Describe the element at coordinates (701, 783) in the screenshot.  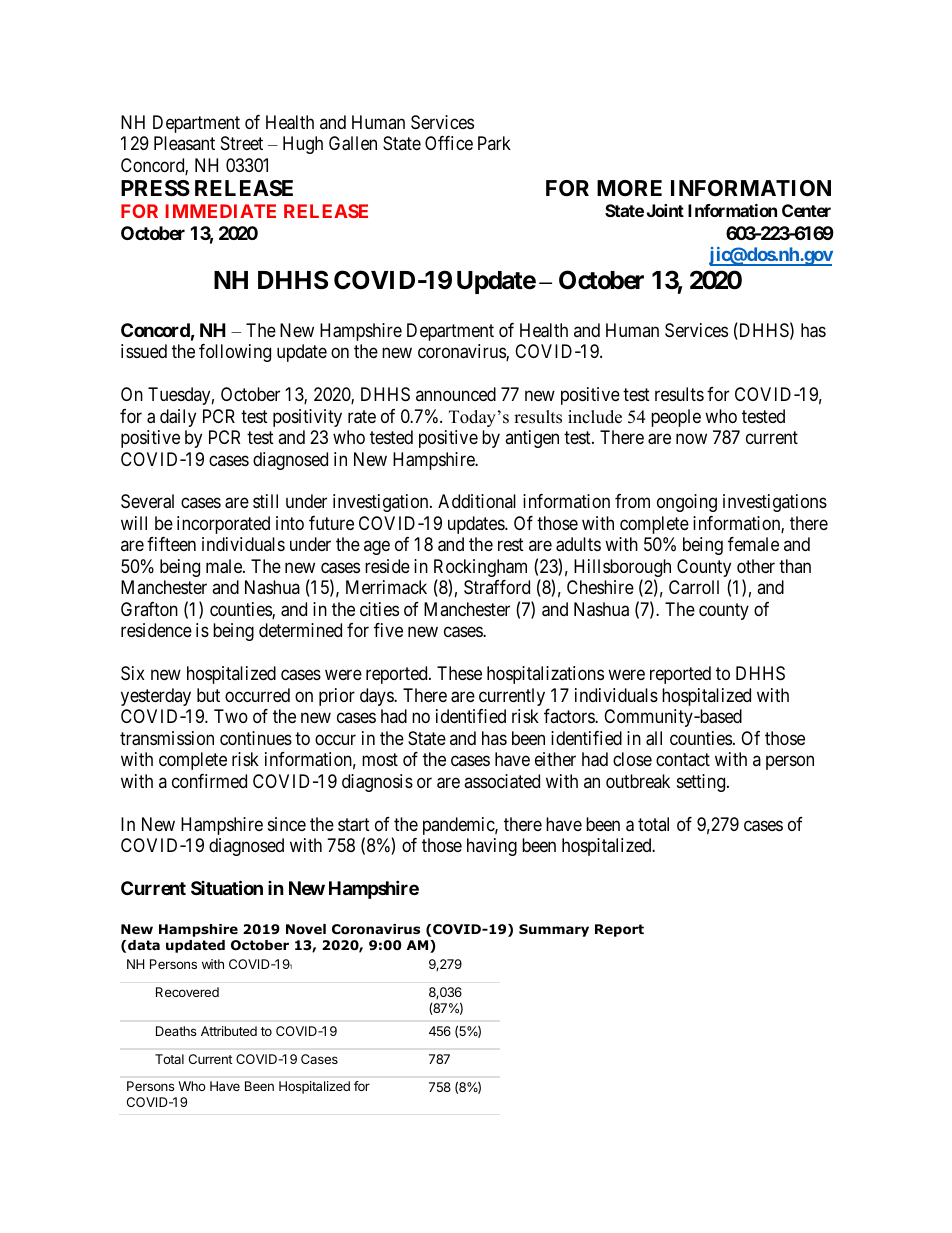
I see `setting` at that location.
